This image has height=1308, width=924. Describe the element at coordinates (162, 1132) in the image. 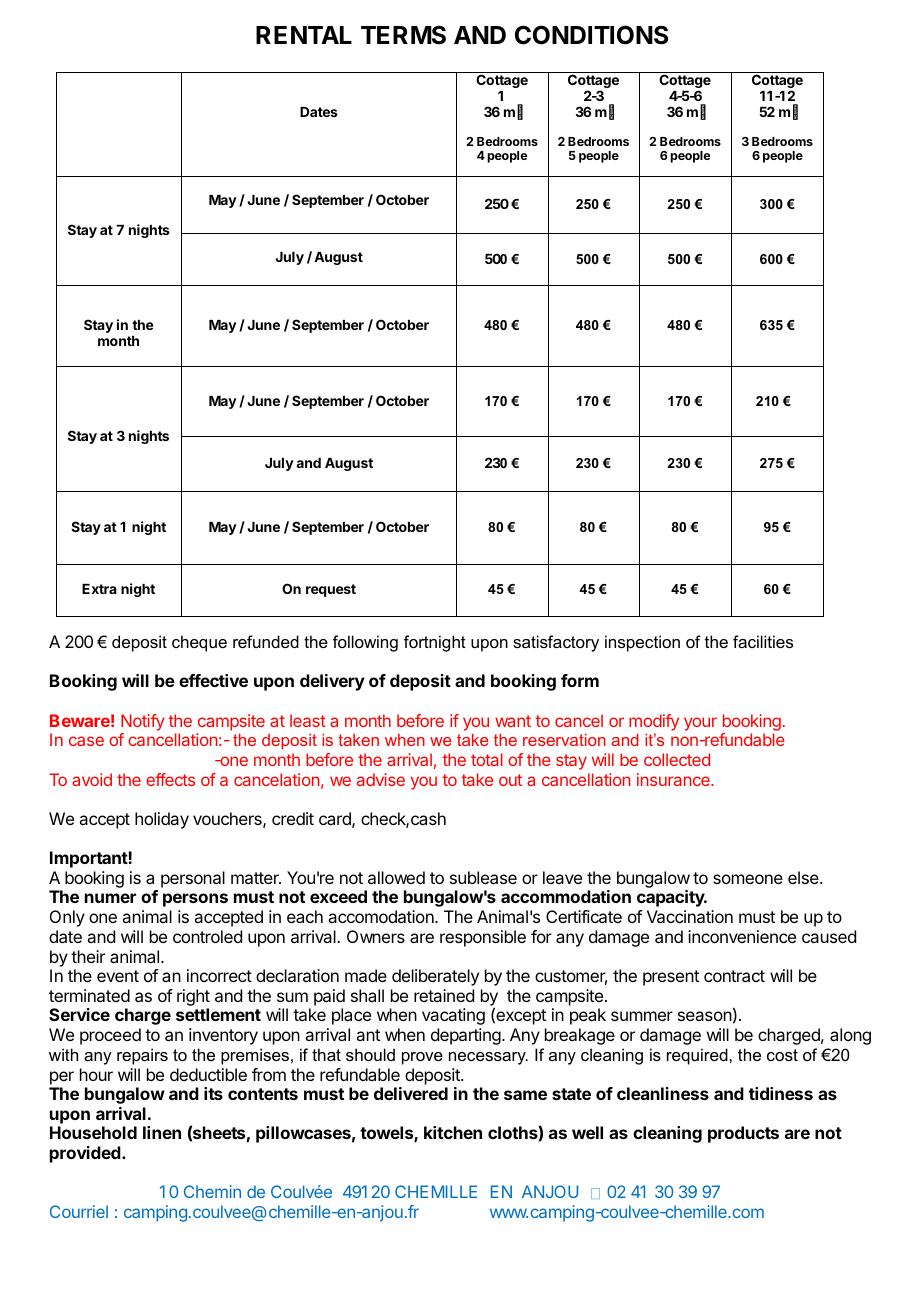

I see `linen` at that location.
